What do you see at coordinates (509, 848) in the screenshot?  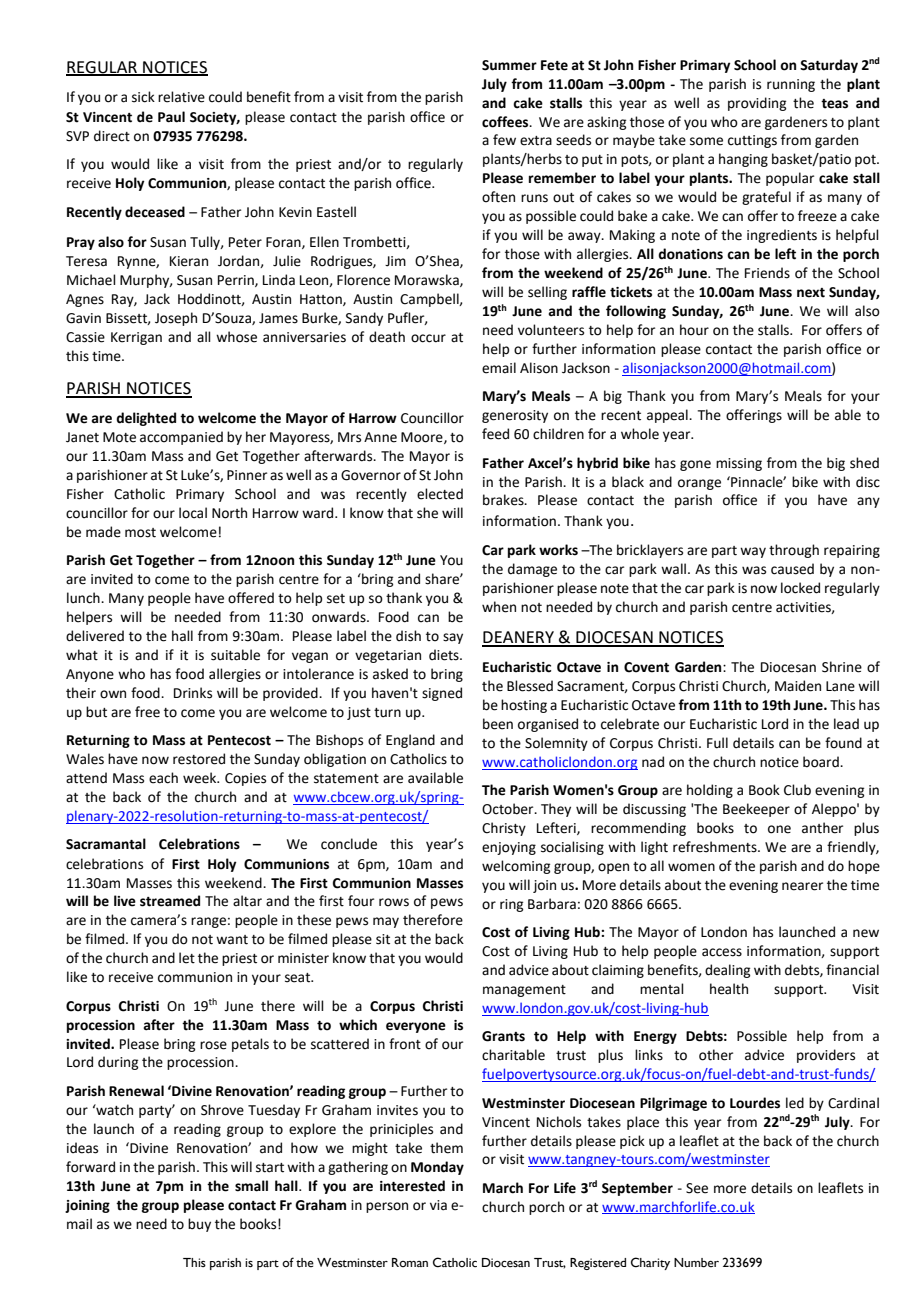 I see `enjoying` at bounding box center [509, 848].
